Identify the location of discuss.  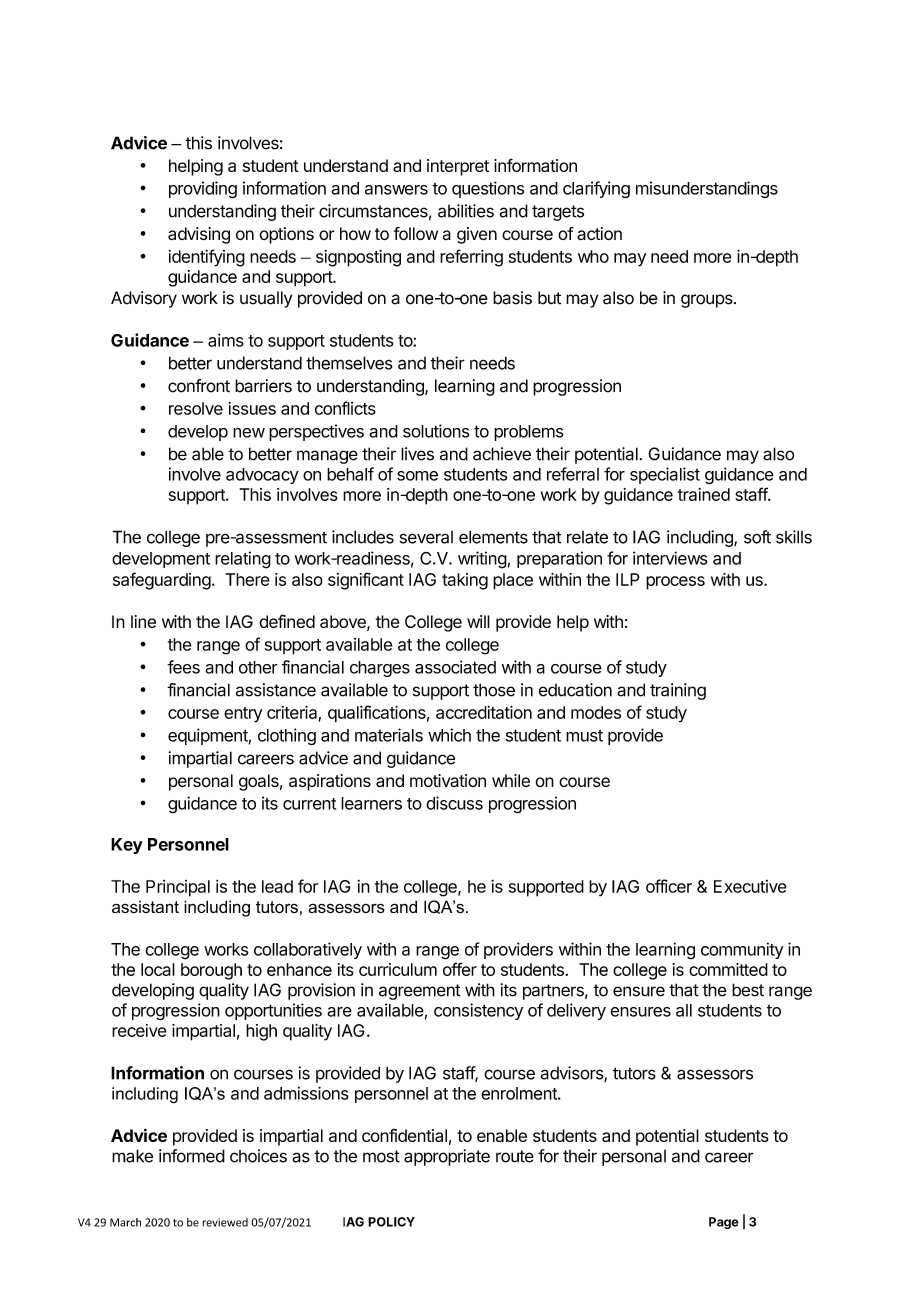
(454, 803).
